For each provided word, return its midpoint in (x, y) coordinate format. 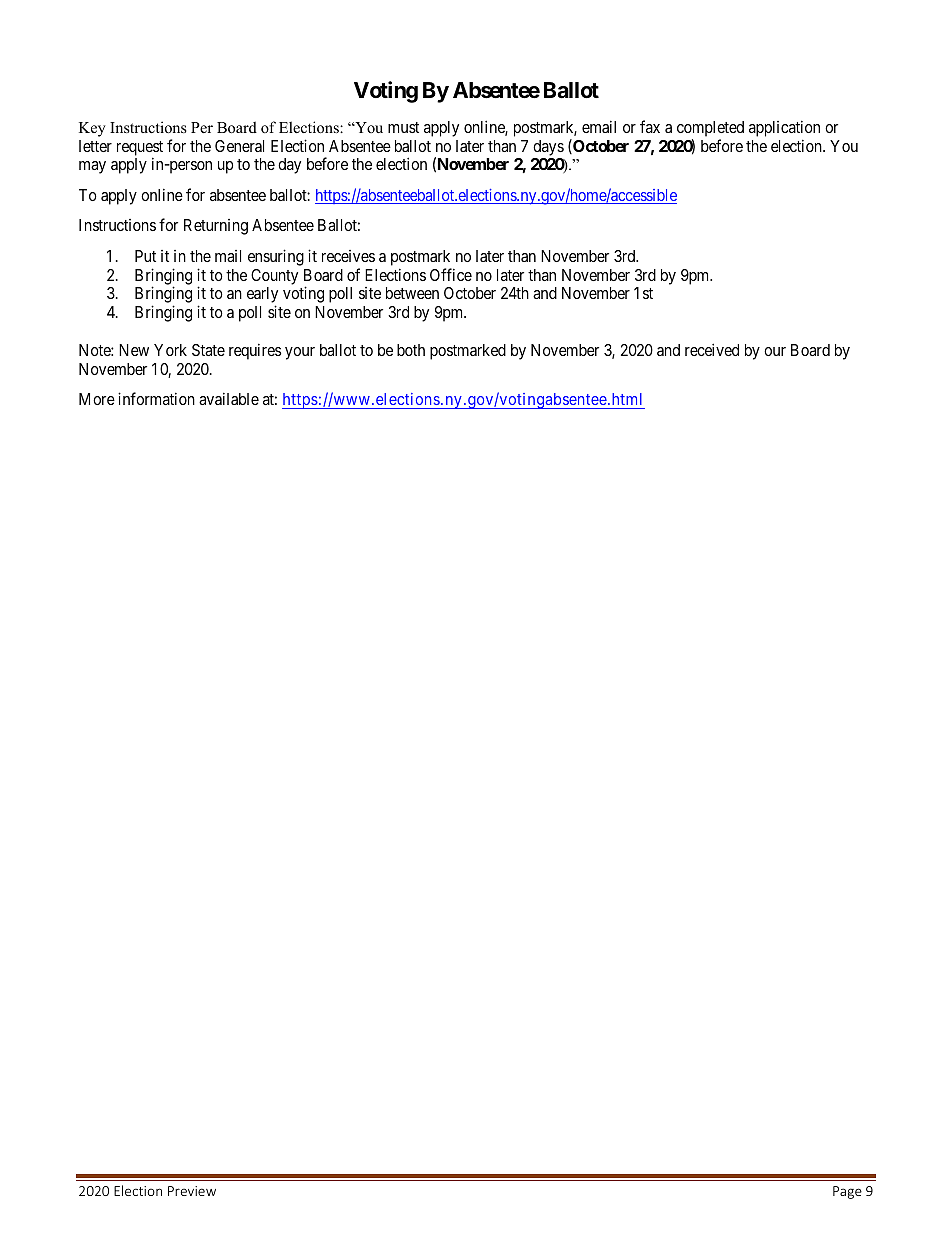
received (712, 349)
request (140, 149)
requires (255, 351)
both (411, 350)
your (300, 353)
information (156, 398)
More (97, 399)
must (403, 127)
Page (847, 1192)
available (229, 398)
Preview (192, 1191)
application (784, 128)
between (412, 293)
